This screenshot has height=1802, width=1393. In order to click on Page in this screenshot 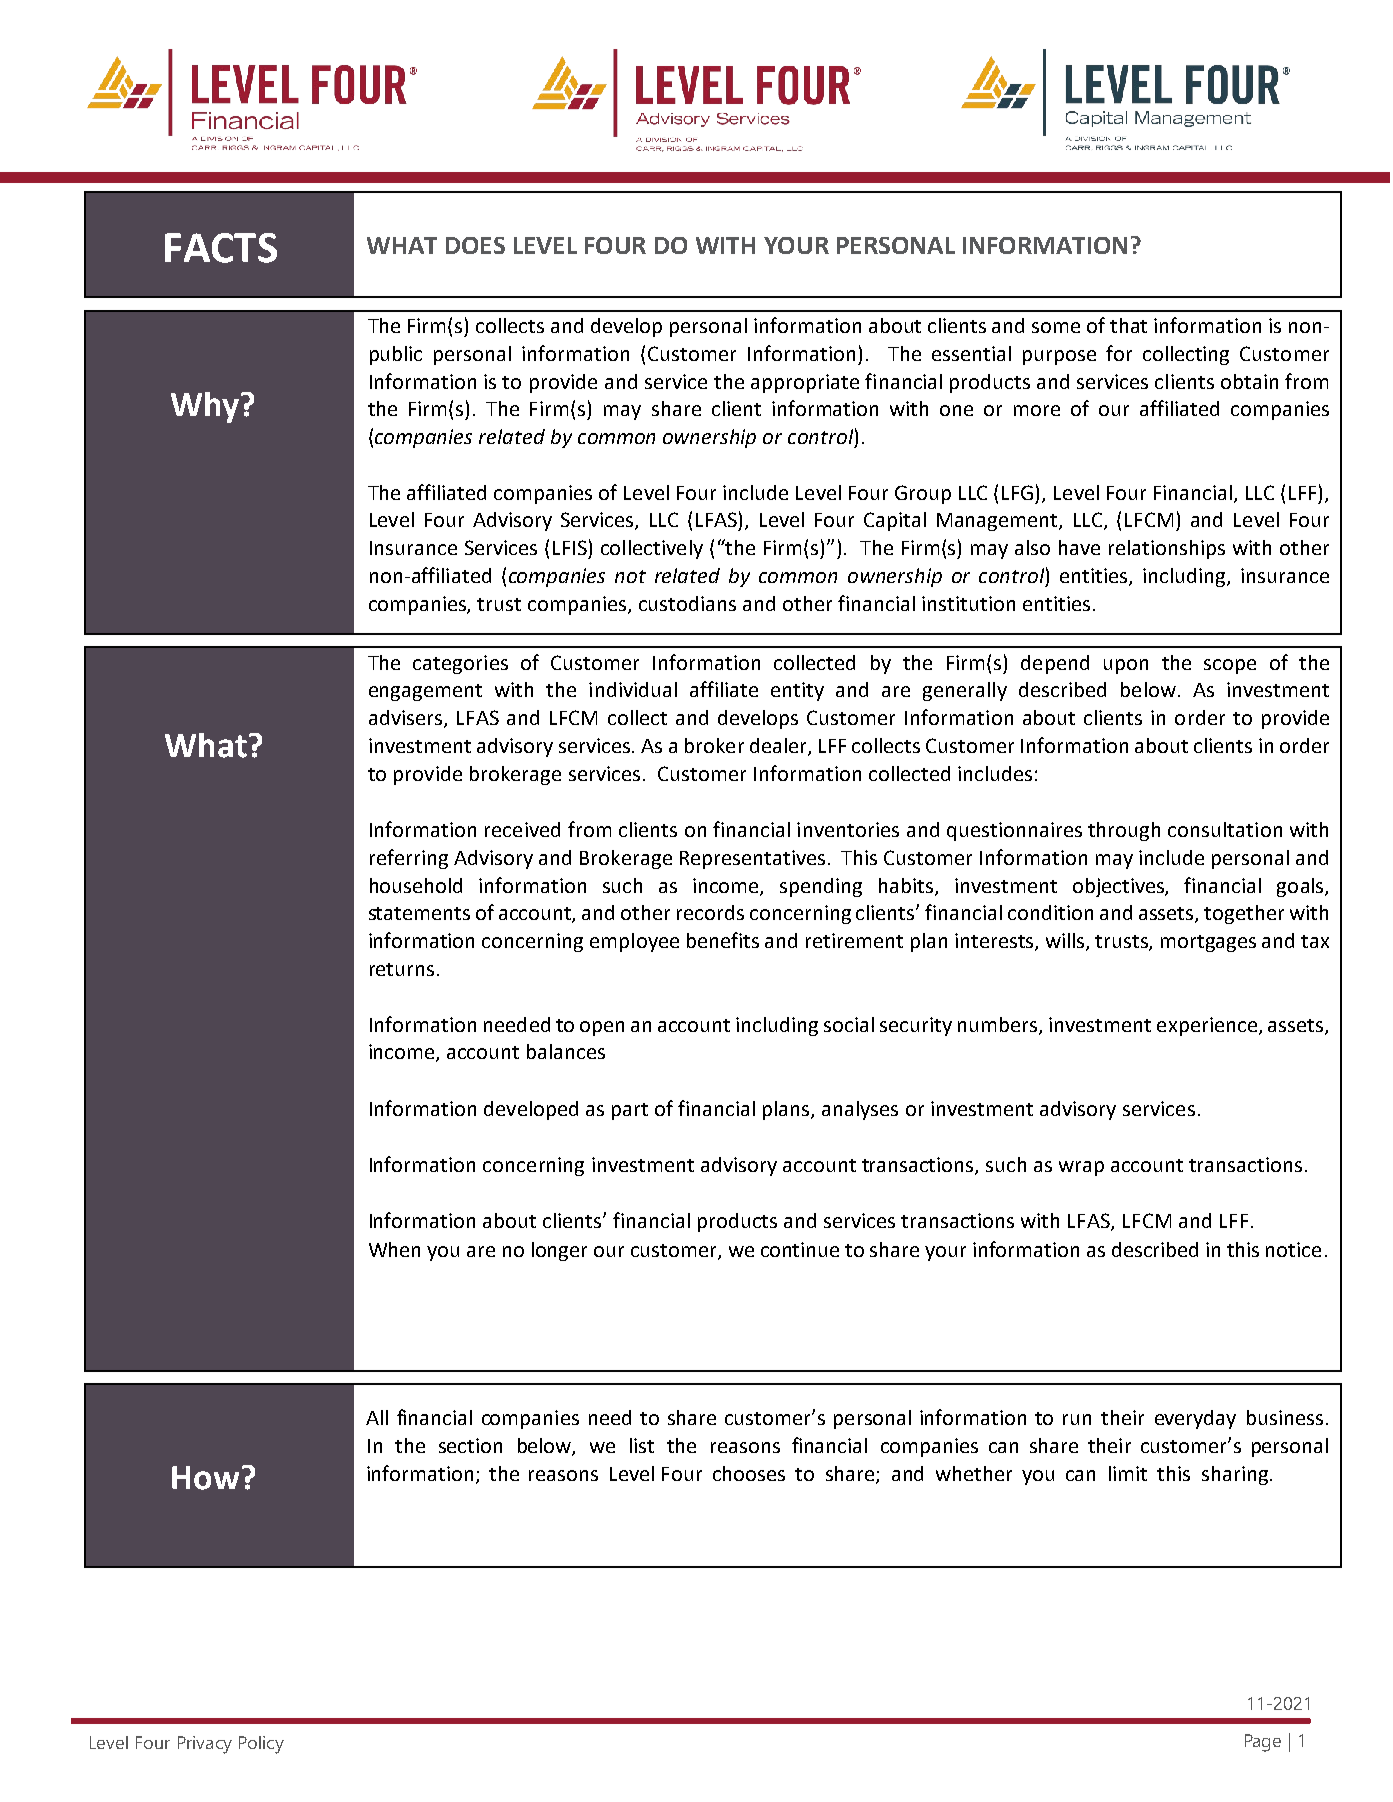, I will do `click(1263, 1743)`.
